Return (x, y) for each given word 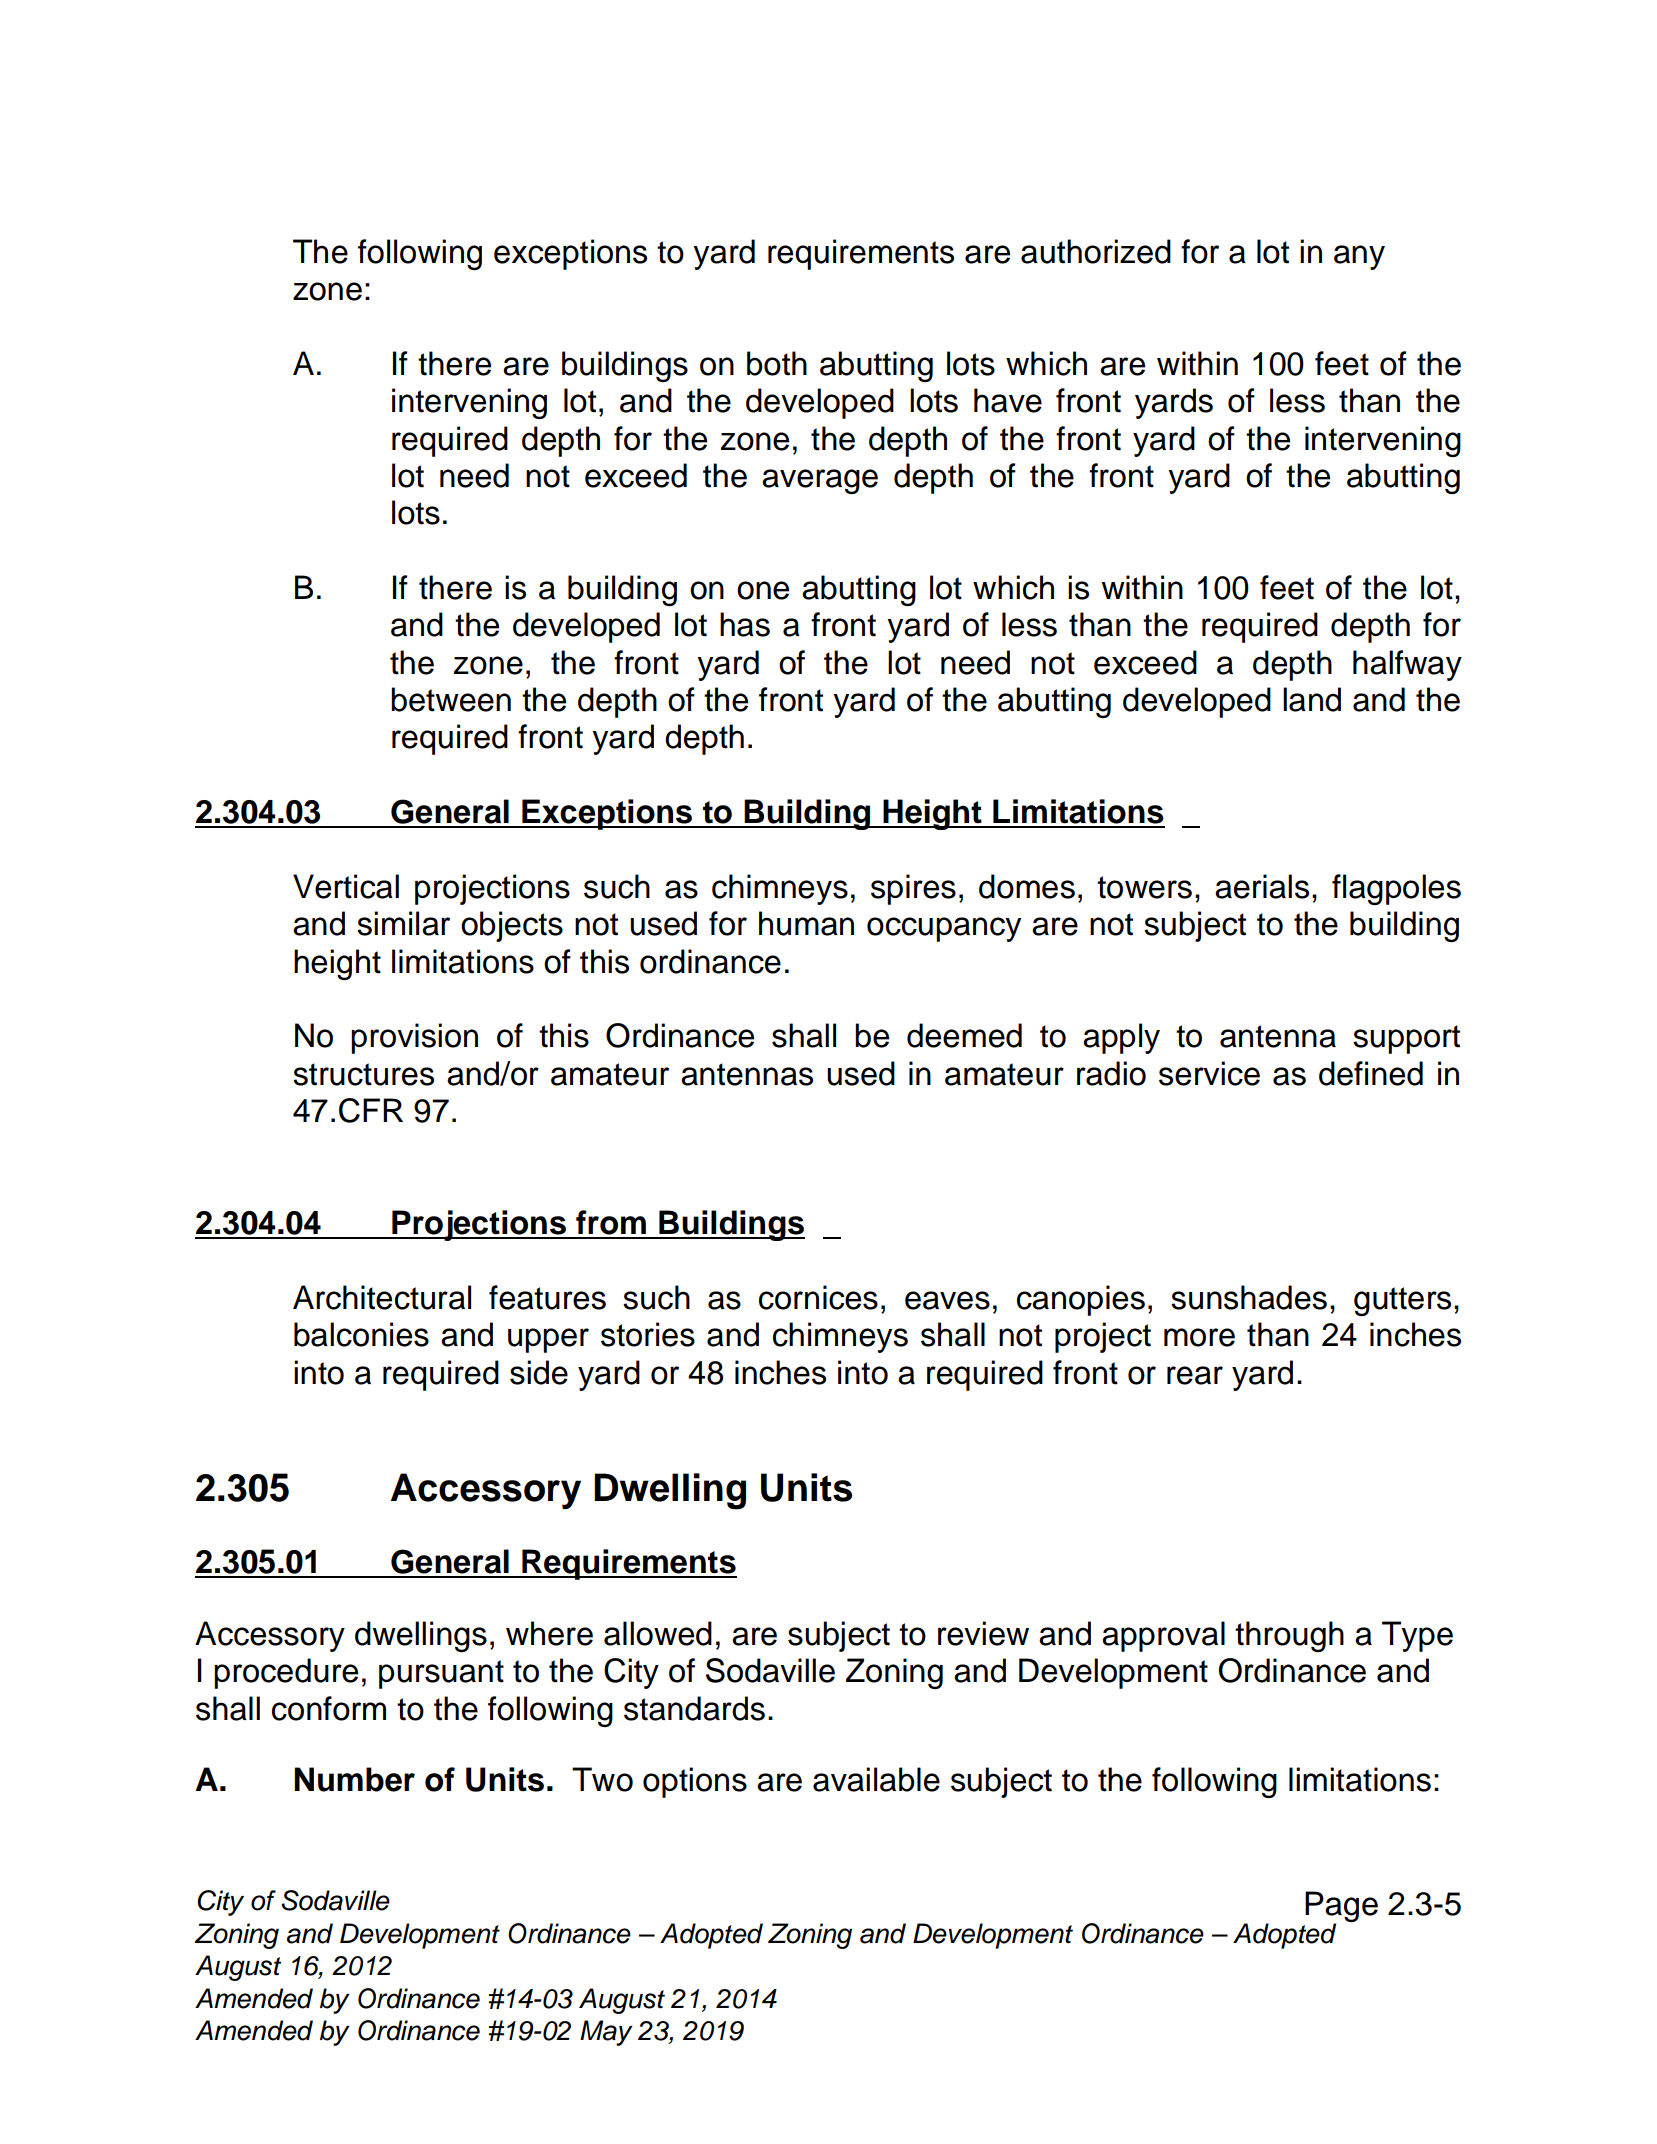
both (777, 363)
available (876, 1779)
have (1008, 400)
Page (1341, 1907)
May (606, 2033)
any (1359, 257)
